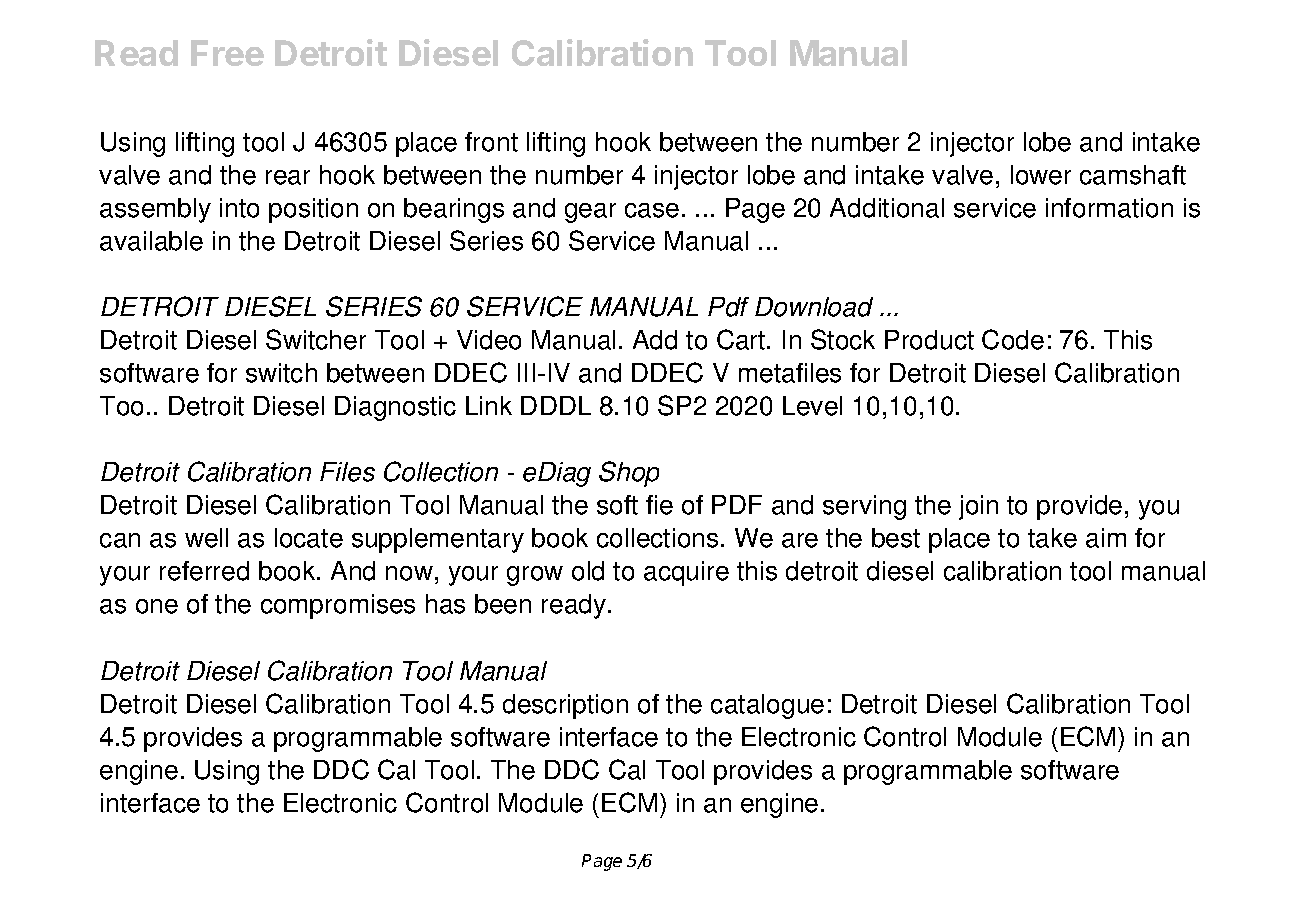  What do you see at coordinates (157, 606) in the screenshot?
I see `one` at bounding box center [157, 606].
